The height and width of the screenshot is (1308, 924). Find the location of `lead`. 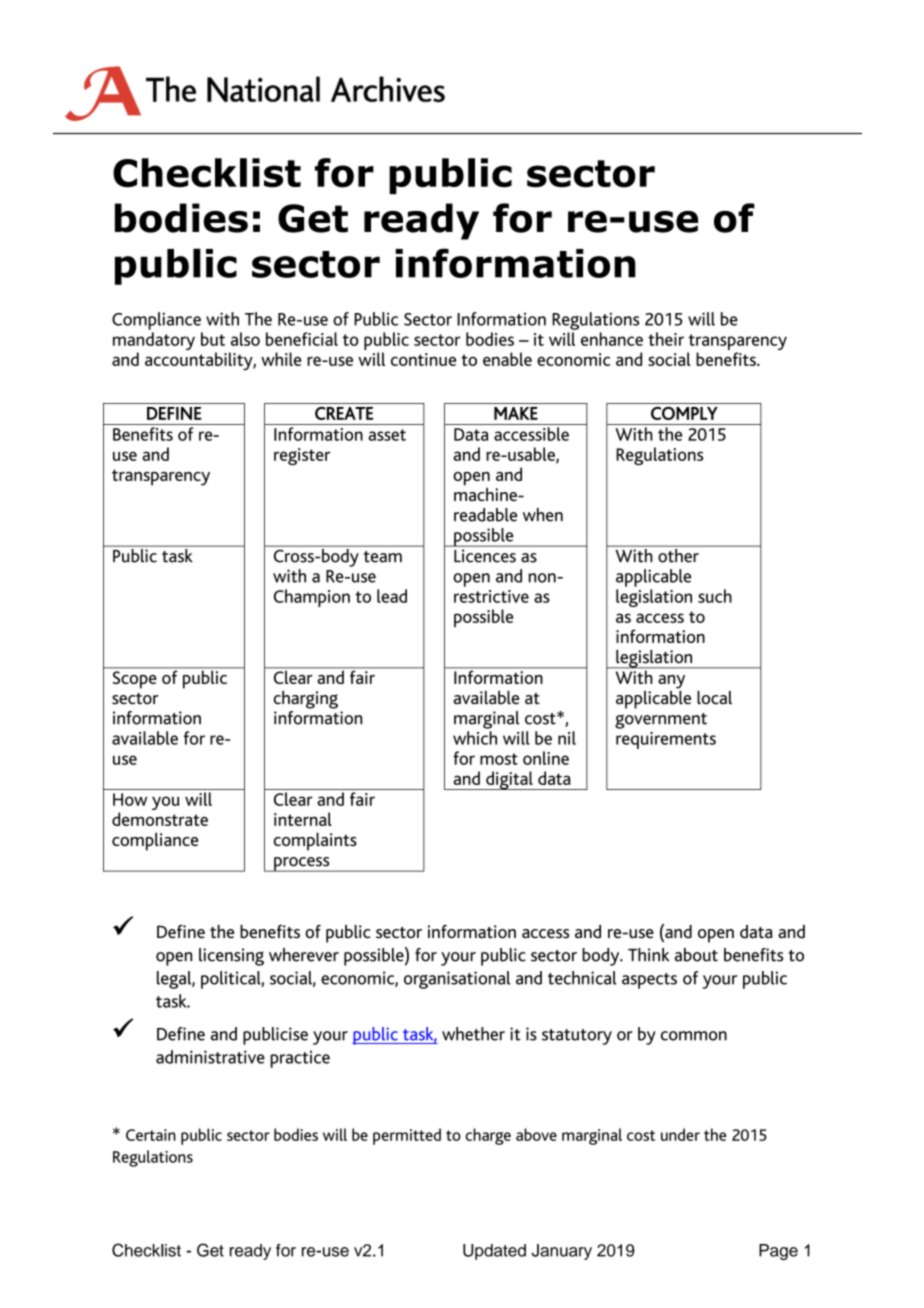

lead is located at coordinates (392, 596).
